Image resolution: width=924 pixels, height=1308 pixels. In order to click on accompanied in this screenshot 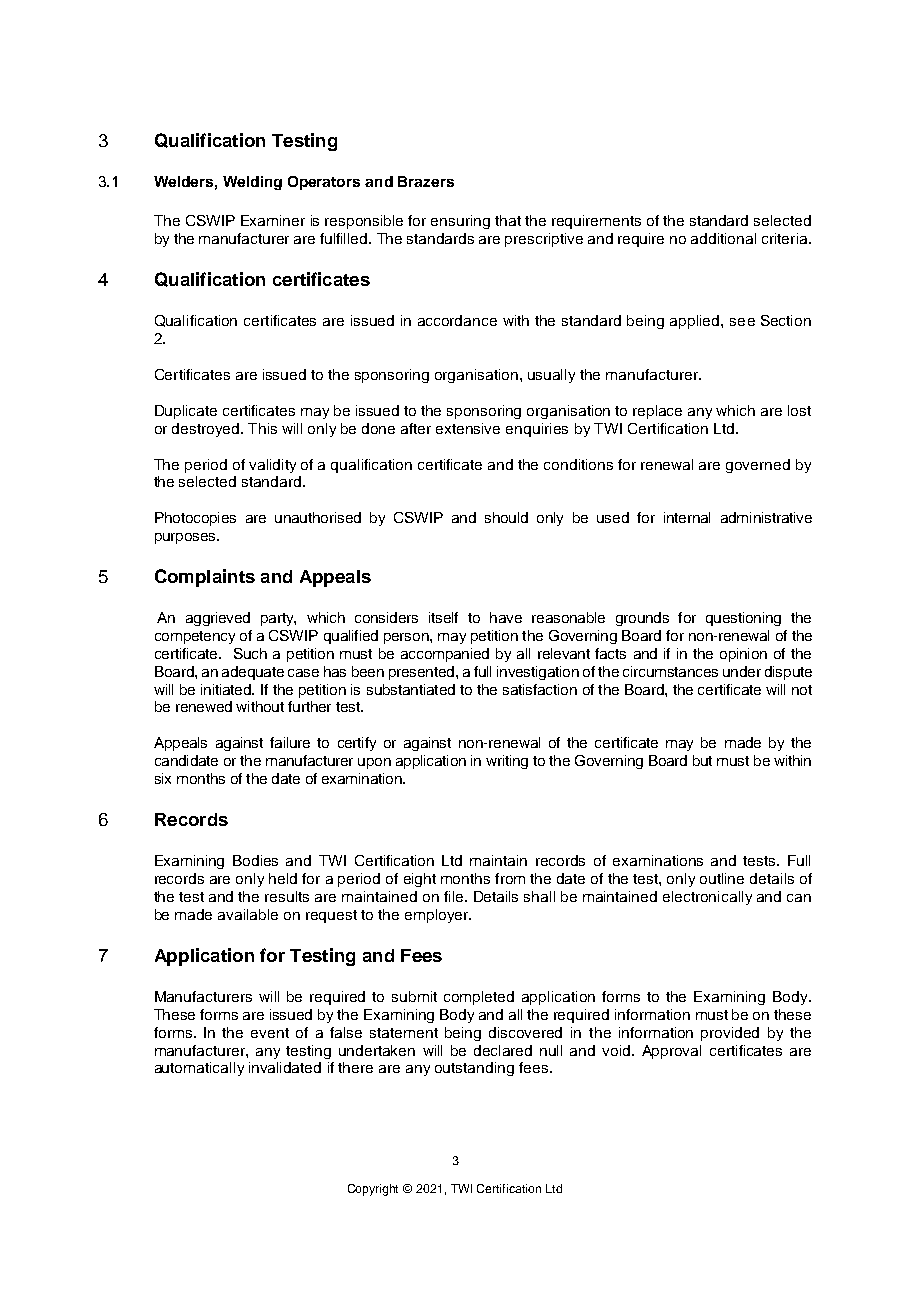, I will do `click(445, 655)`.
